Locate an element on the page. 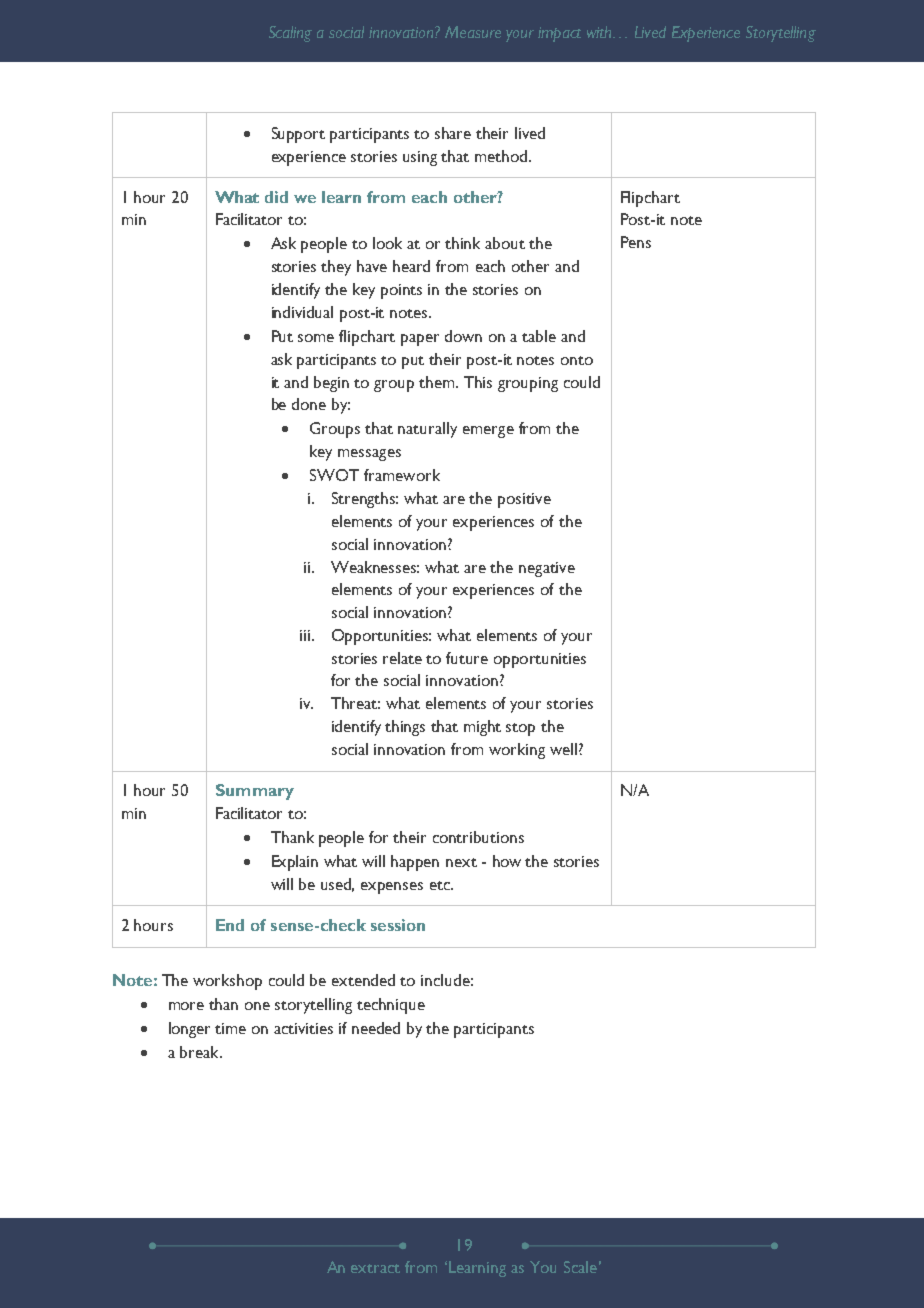  framework is located at coordinates (402, 475).
